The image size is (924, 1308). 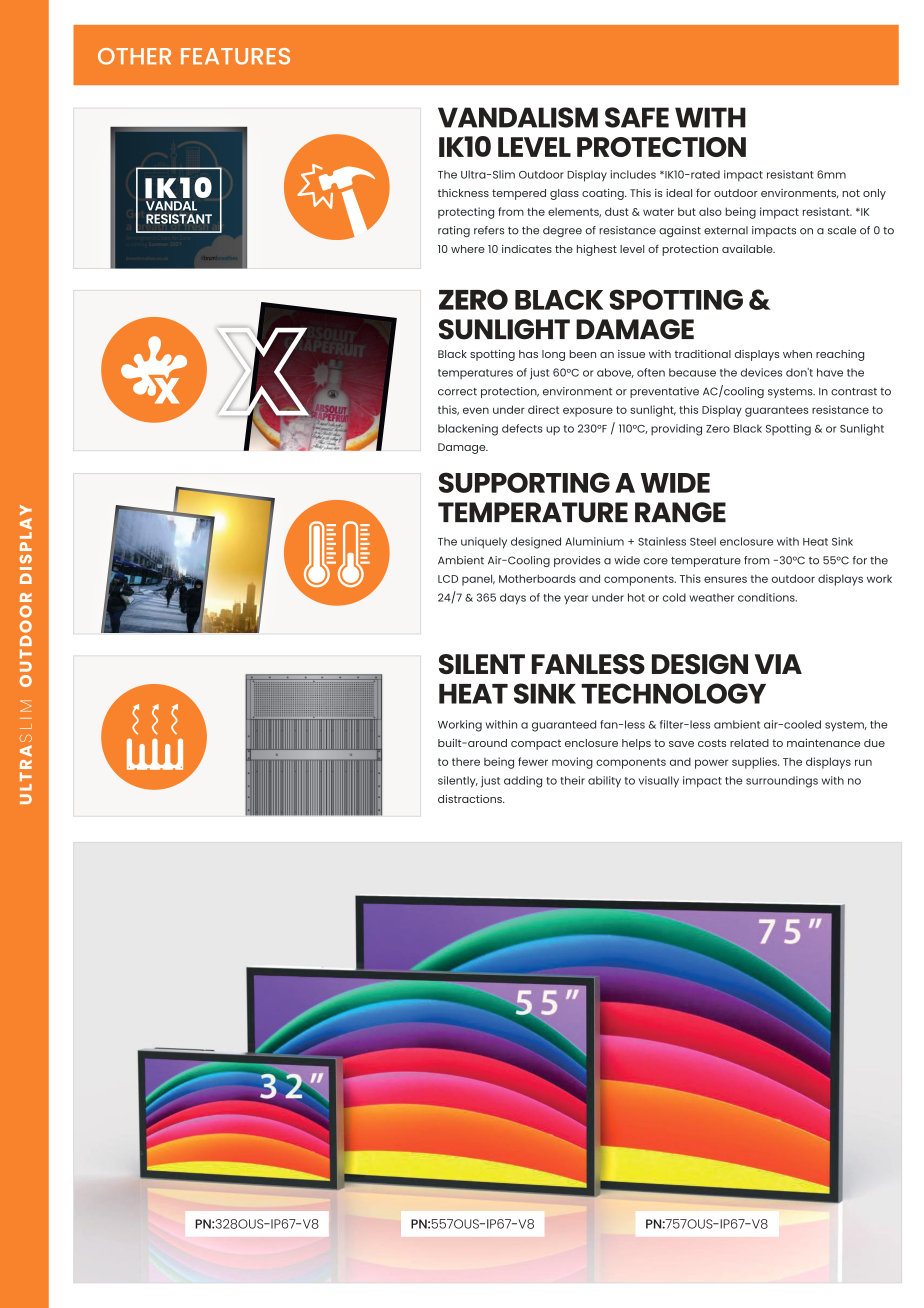 I want to click on their, so click(x=572, y=780).
